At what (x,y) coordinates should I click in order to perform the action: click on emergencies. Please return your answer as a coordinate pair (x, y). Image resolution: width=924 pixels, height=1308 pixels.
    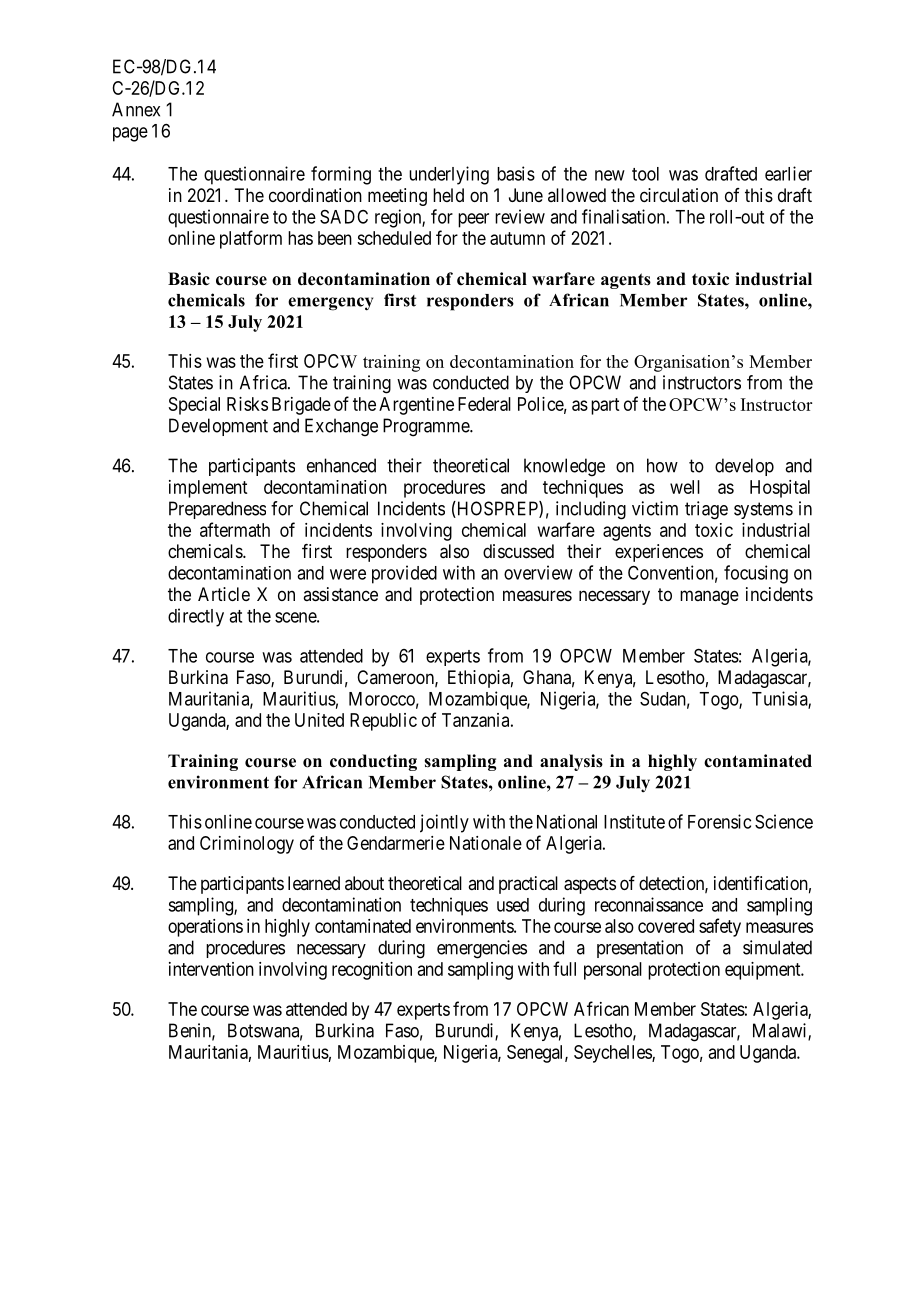
    Looking at the image, I should click on (482, 949).
